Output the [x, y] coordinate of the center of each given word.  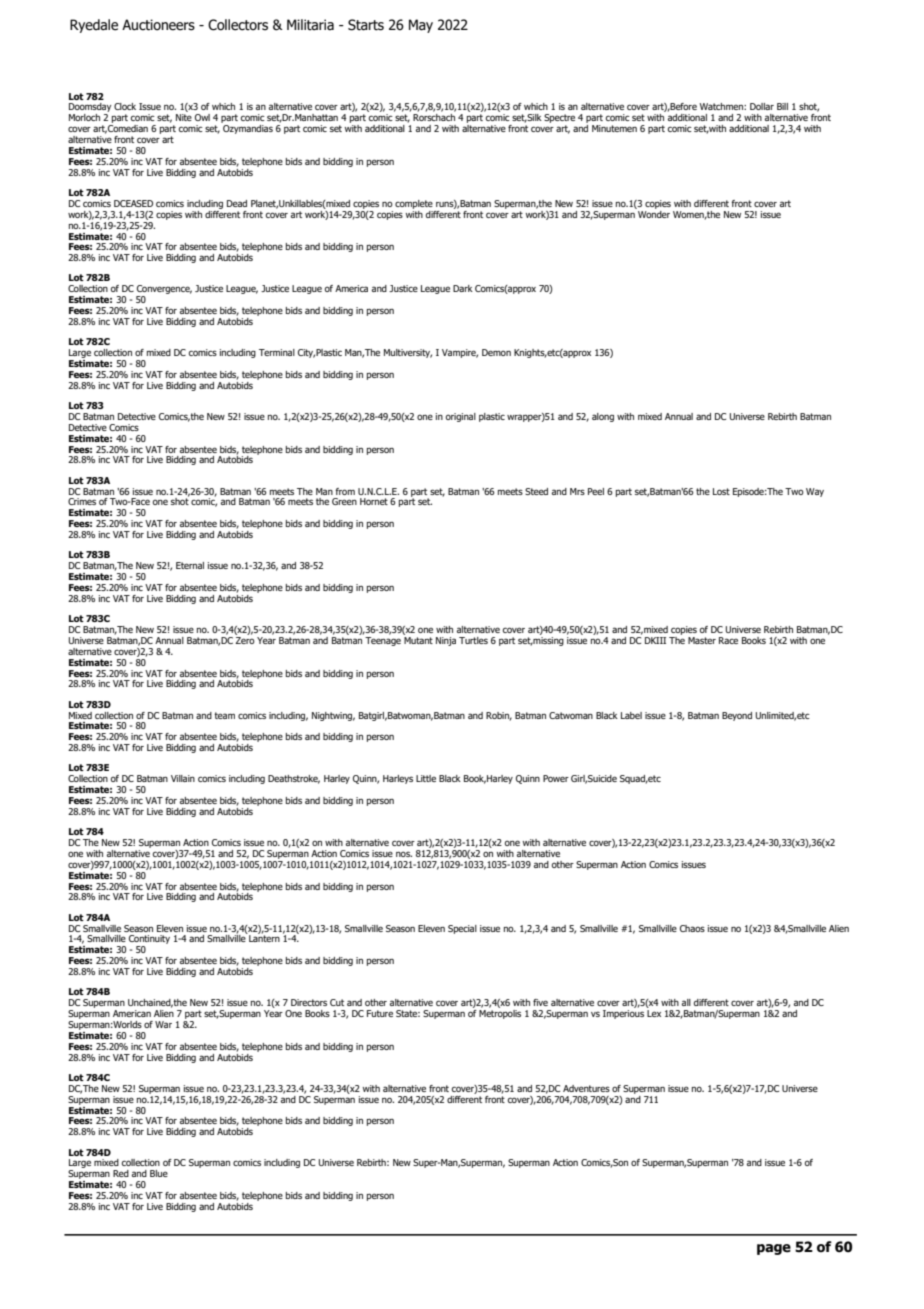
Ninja [446, 641]
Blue [159, 1173]
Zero [245, 640]
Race [728, 640]
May [421, 26]
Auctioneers [158, 25]
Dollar [762, 106]
